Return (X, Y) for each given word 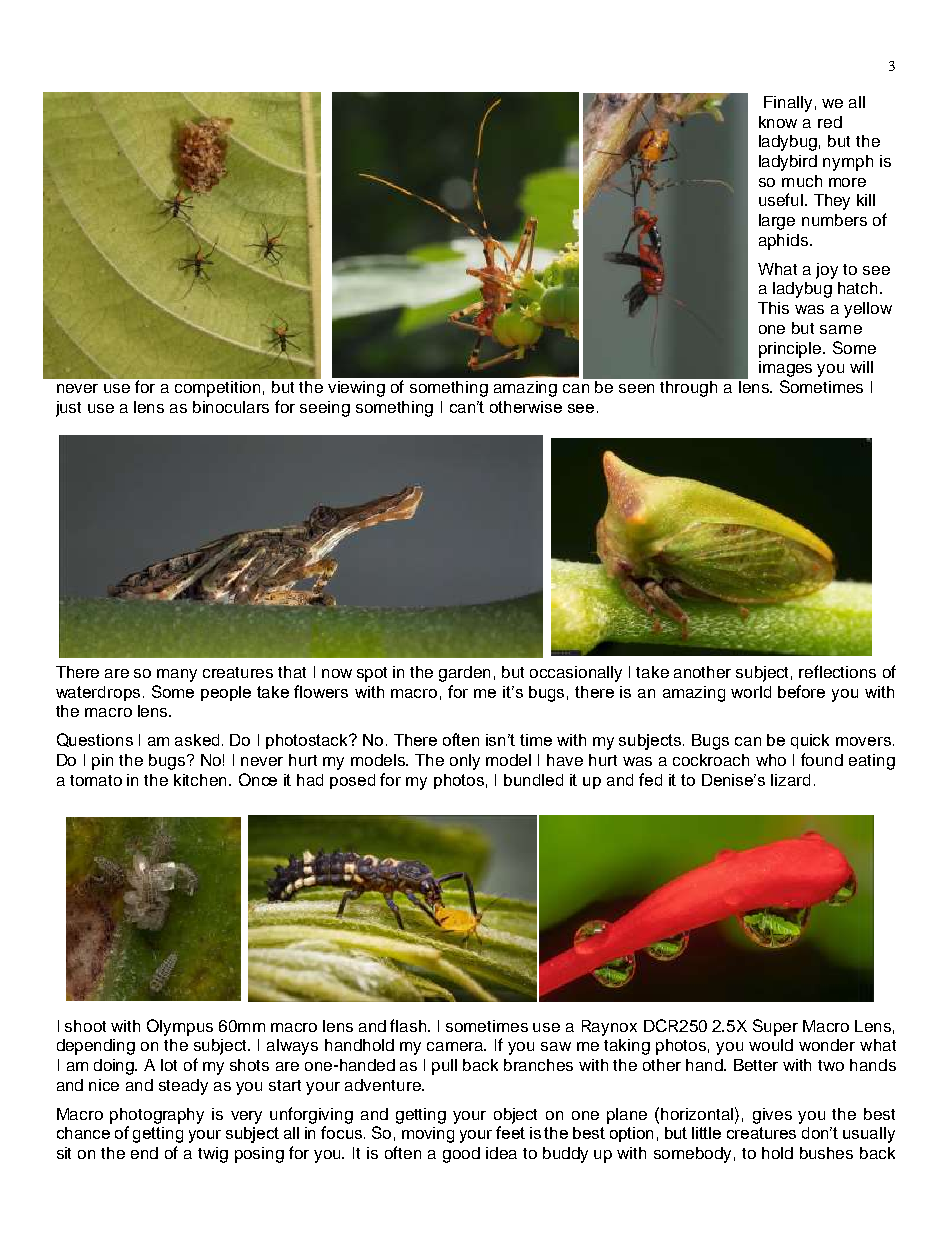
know (778, 122)
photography (157, 1116)
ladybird (788, 163)
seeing (325, 409)
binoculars (231, 407)
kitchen (202, 780)
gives (772, 1116)
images (785, 369)
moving (428, 1135)
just (68, 409)
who (771, 760)
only (465, 762)
